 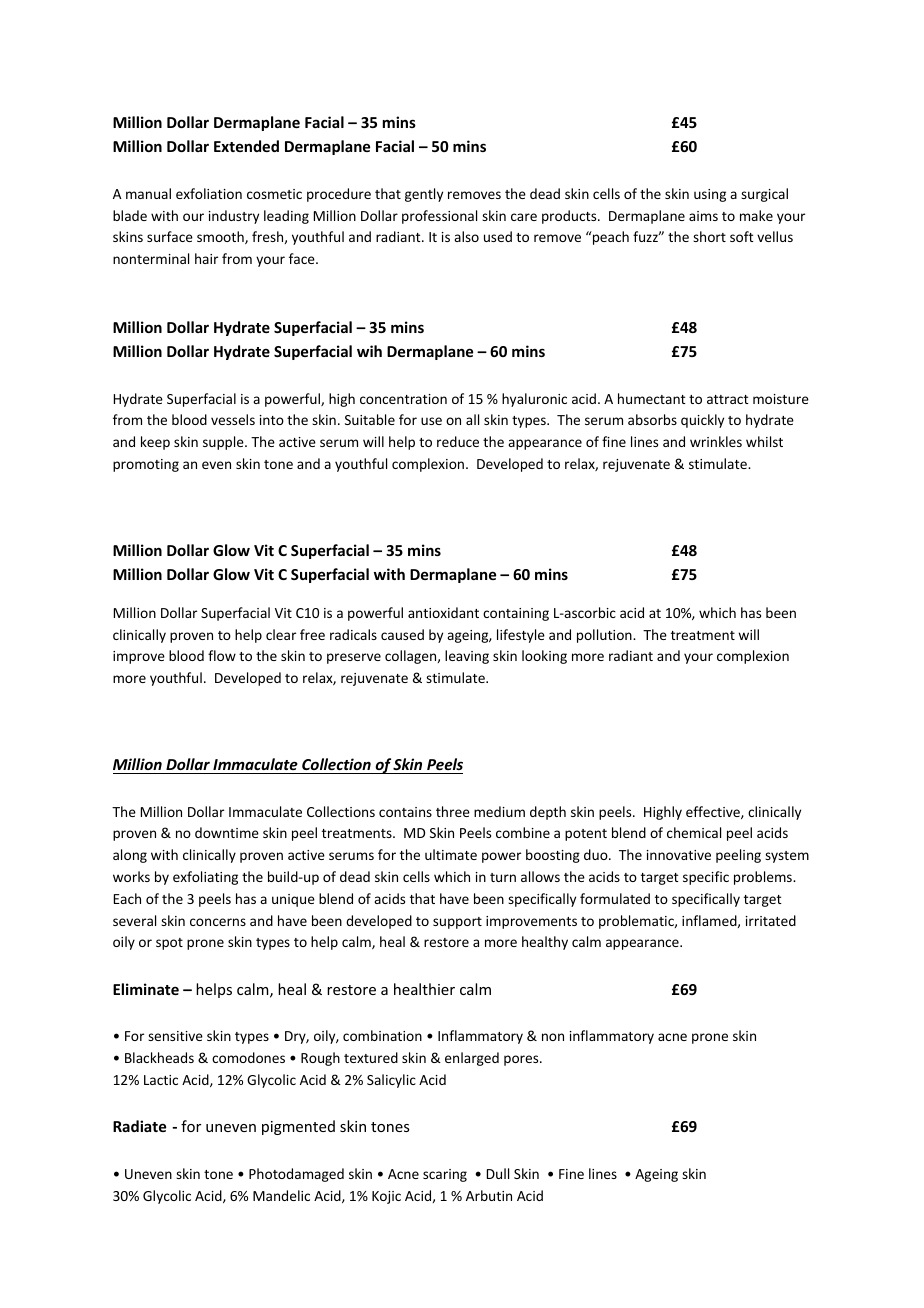 What do you see at coordinates (702, 421) in the screenshot?
I see `quickly` at bounding box center [702, 421].
